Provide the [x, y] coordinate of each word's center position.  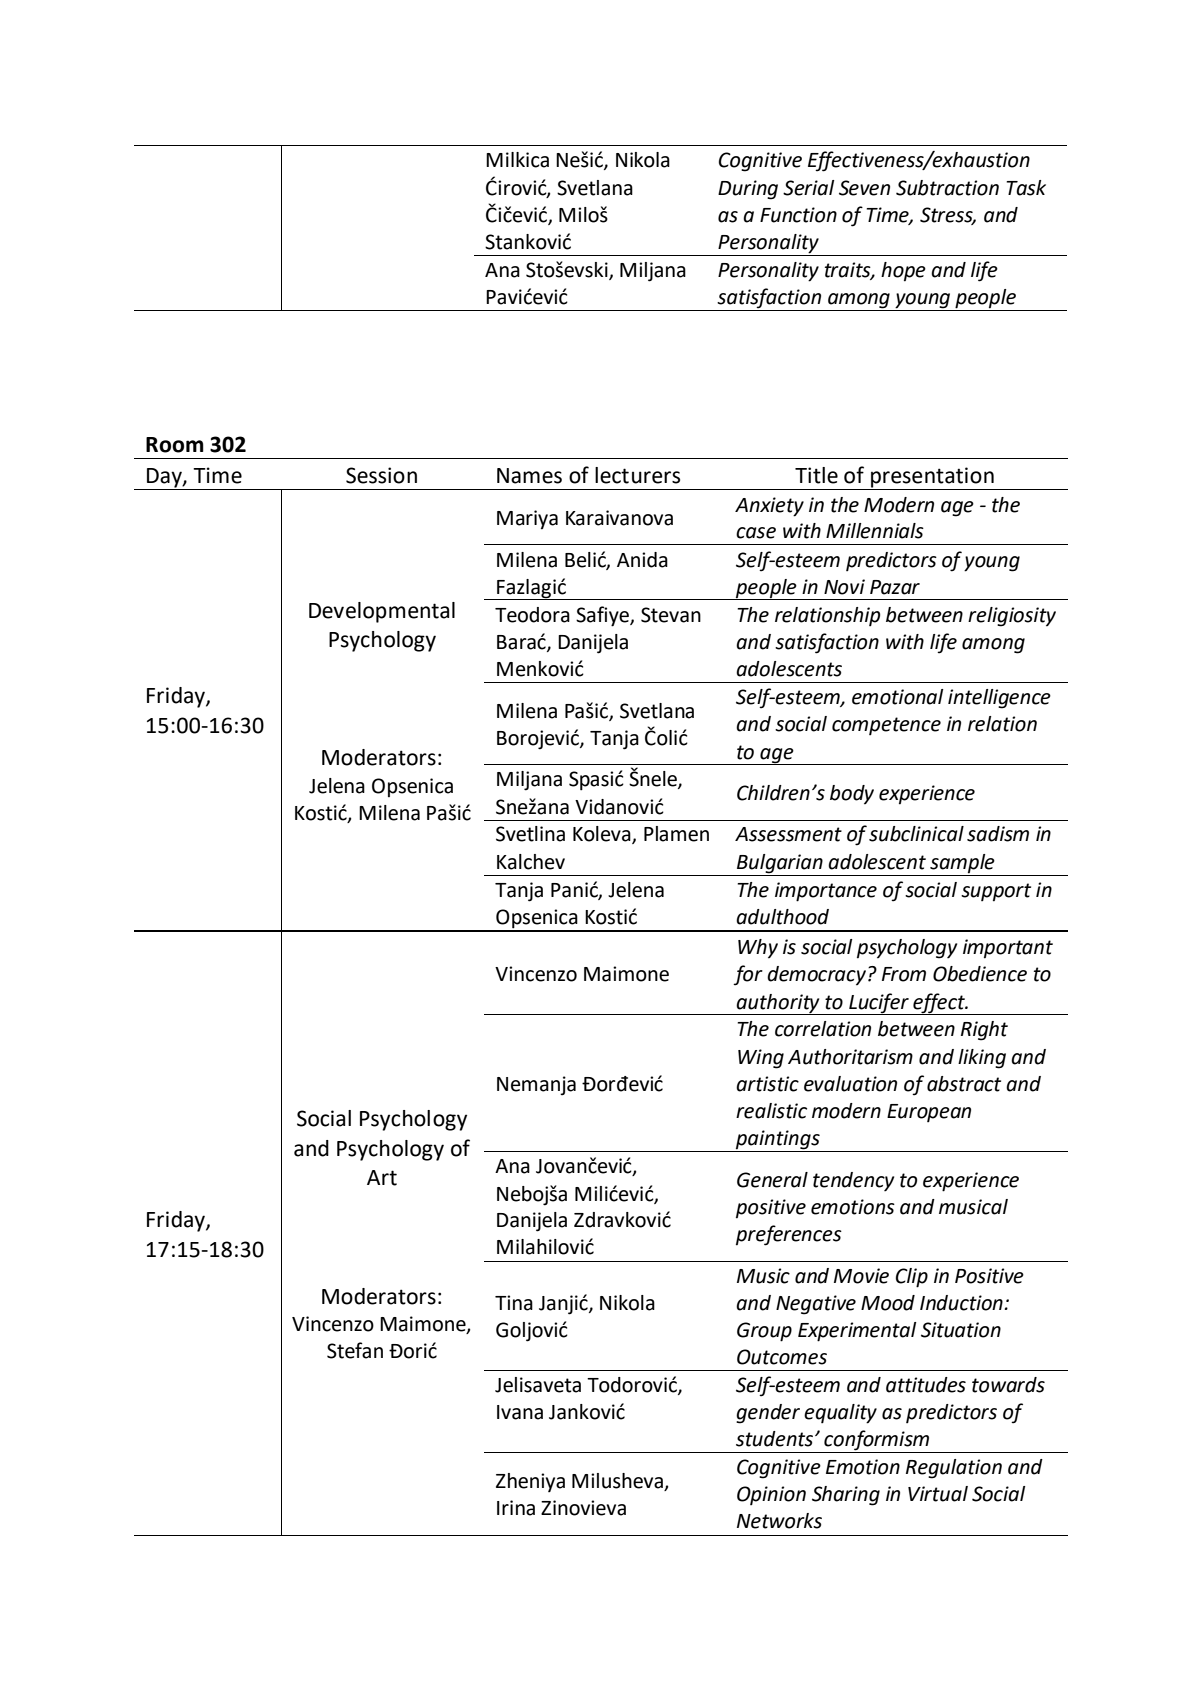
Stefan [355, 1350]
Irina [516, 1508]
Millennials [875, 531]
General [772, 1180]
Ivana [520, 1412]
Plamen [676, 834]
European [929, 1113]
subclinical [916, 834]
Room [175, 445]
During [748, 190]
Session [381, 475]
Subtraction [947, 188]
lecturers [637, 475]
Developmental [382, 612]
